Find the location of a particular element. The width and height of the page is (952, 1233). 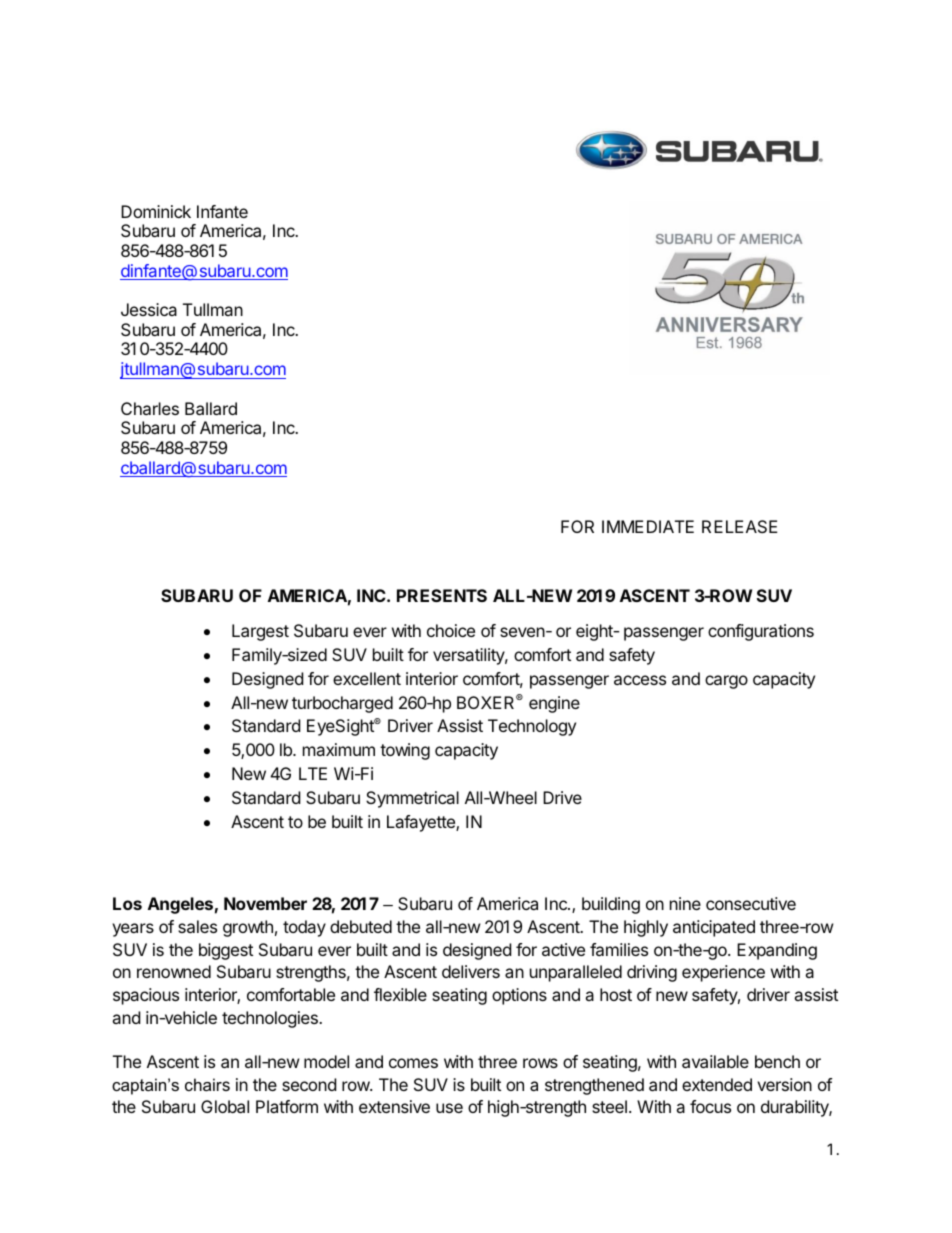

Largest is located at coordinates (260, 632).
